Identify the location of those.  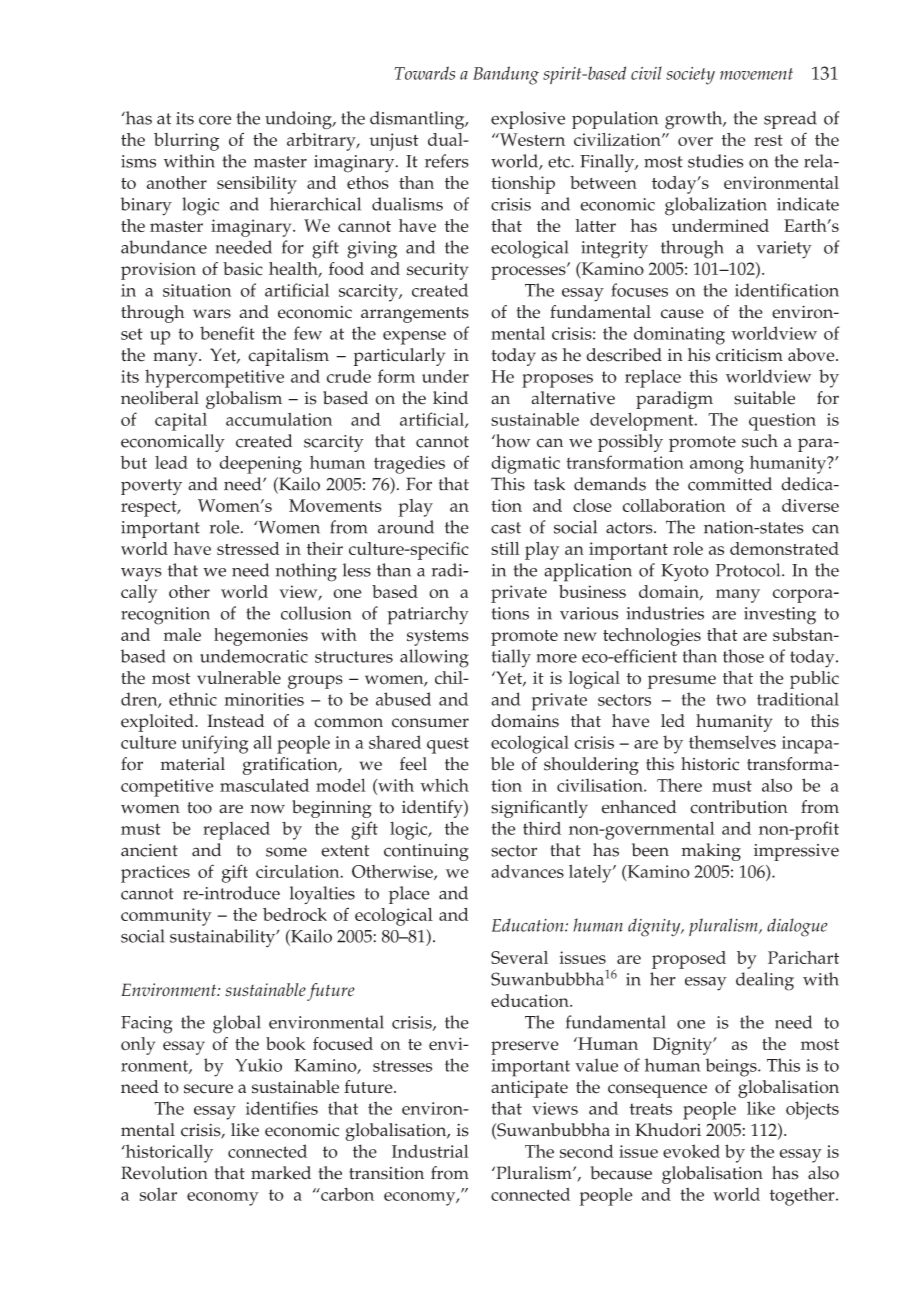
(743, 656).
